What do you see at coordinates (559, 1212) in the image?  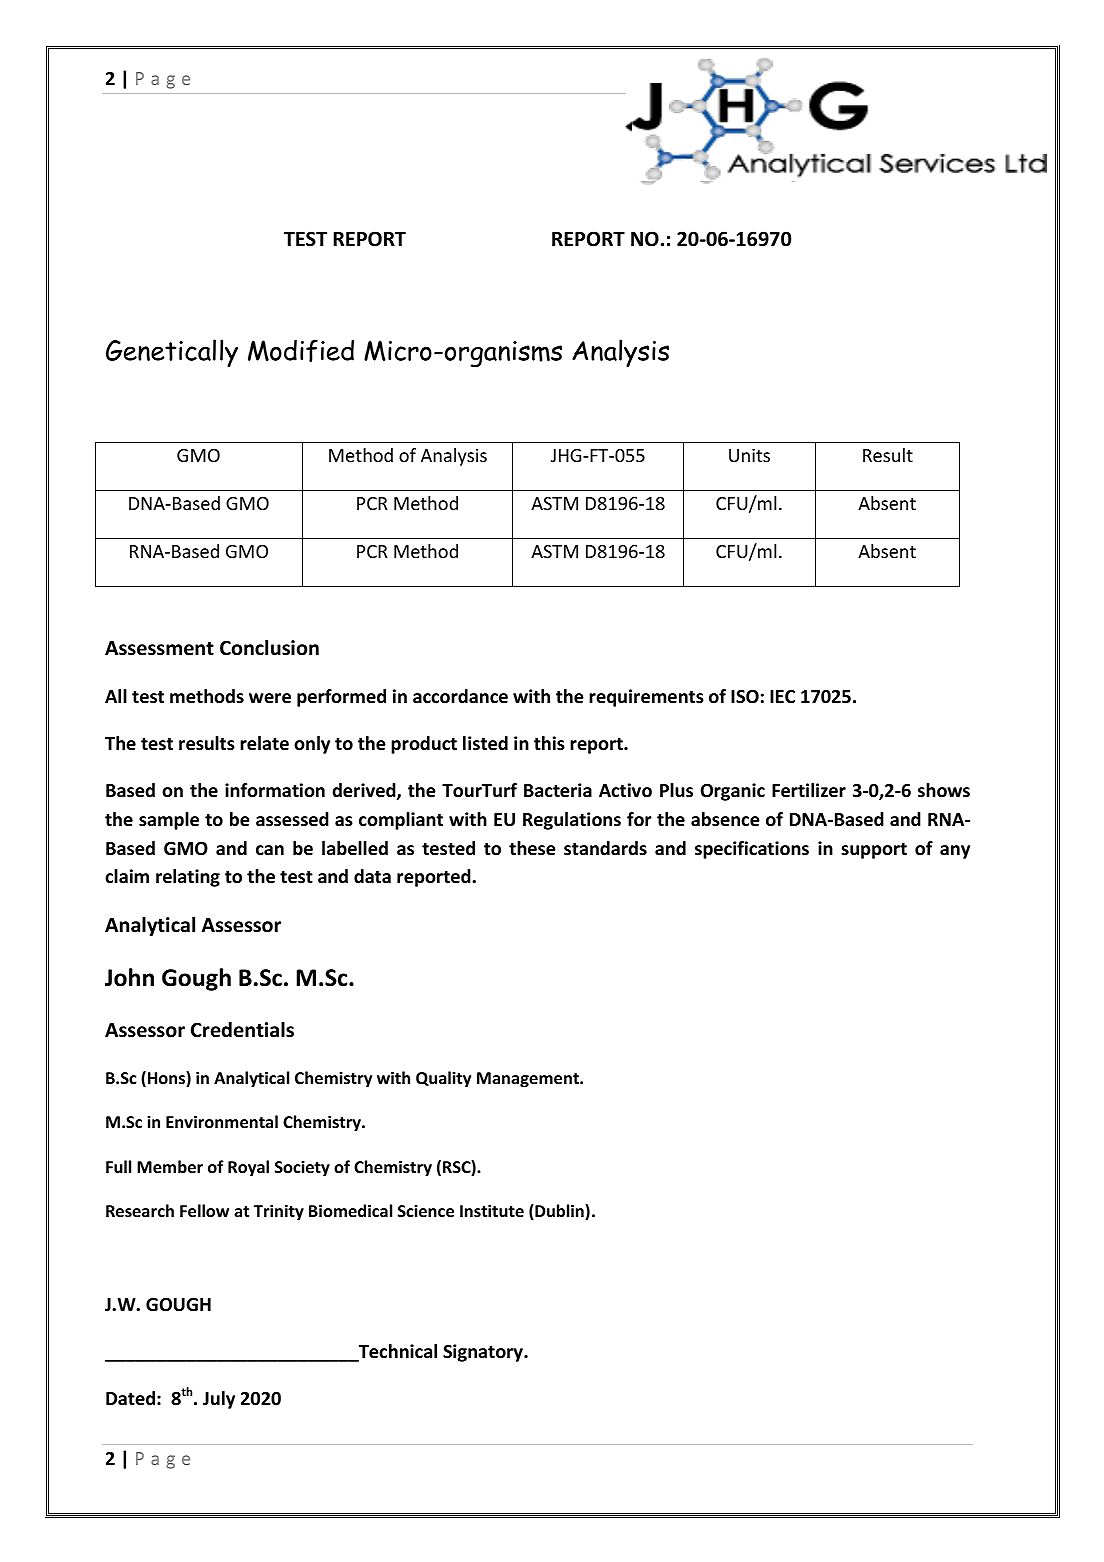 I see `Dublin` at bounding box center [559, 1212].
